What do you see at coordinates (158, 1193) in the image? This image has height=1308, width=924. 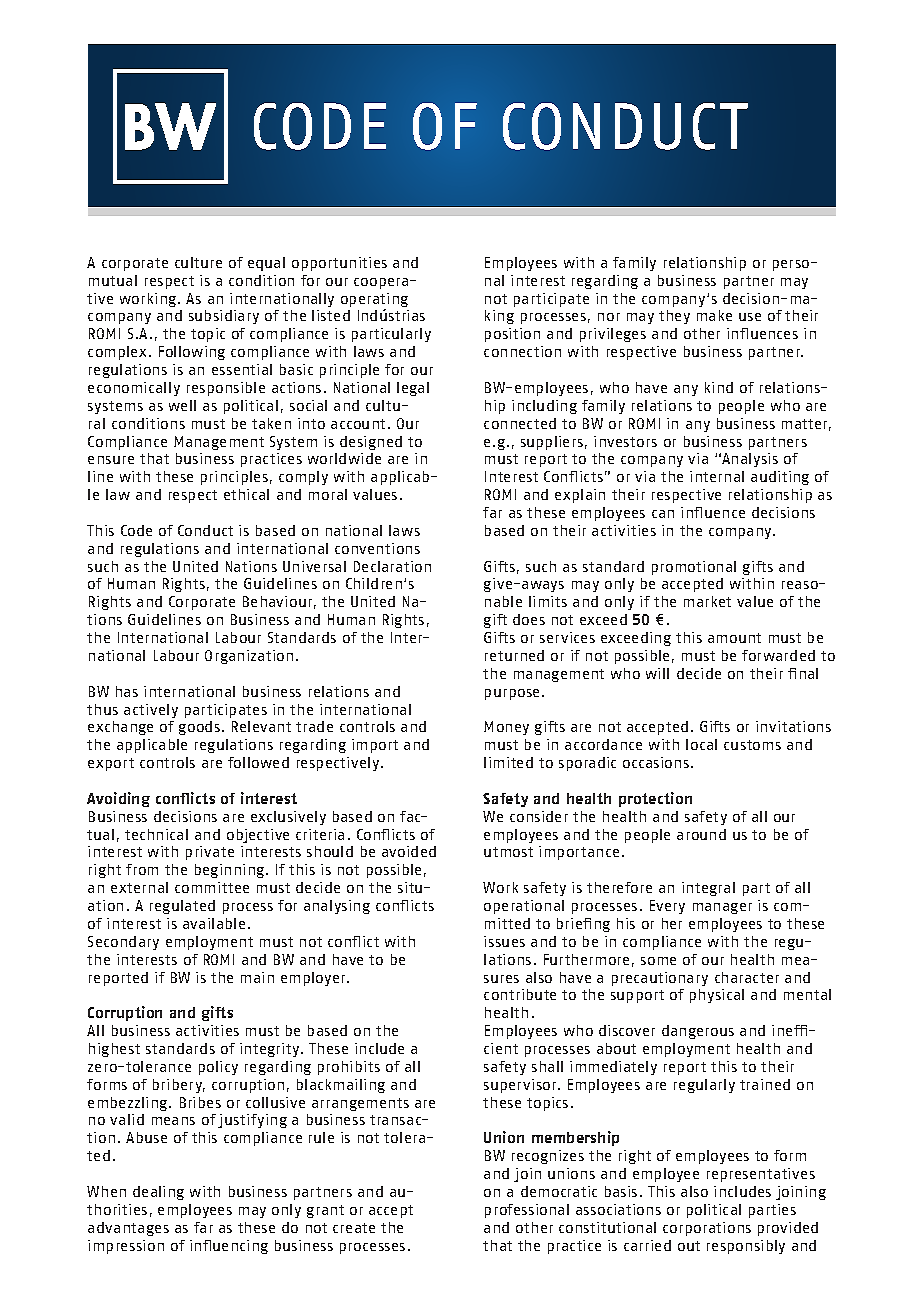 I see `dealing` at bounding box center [158, 1193].
